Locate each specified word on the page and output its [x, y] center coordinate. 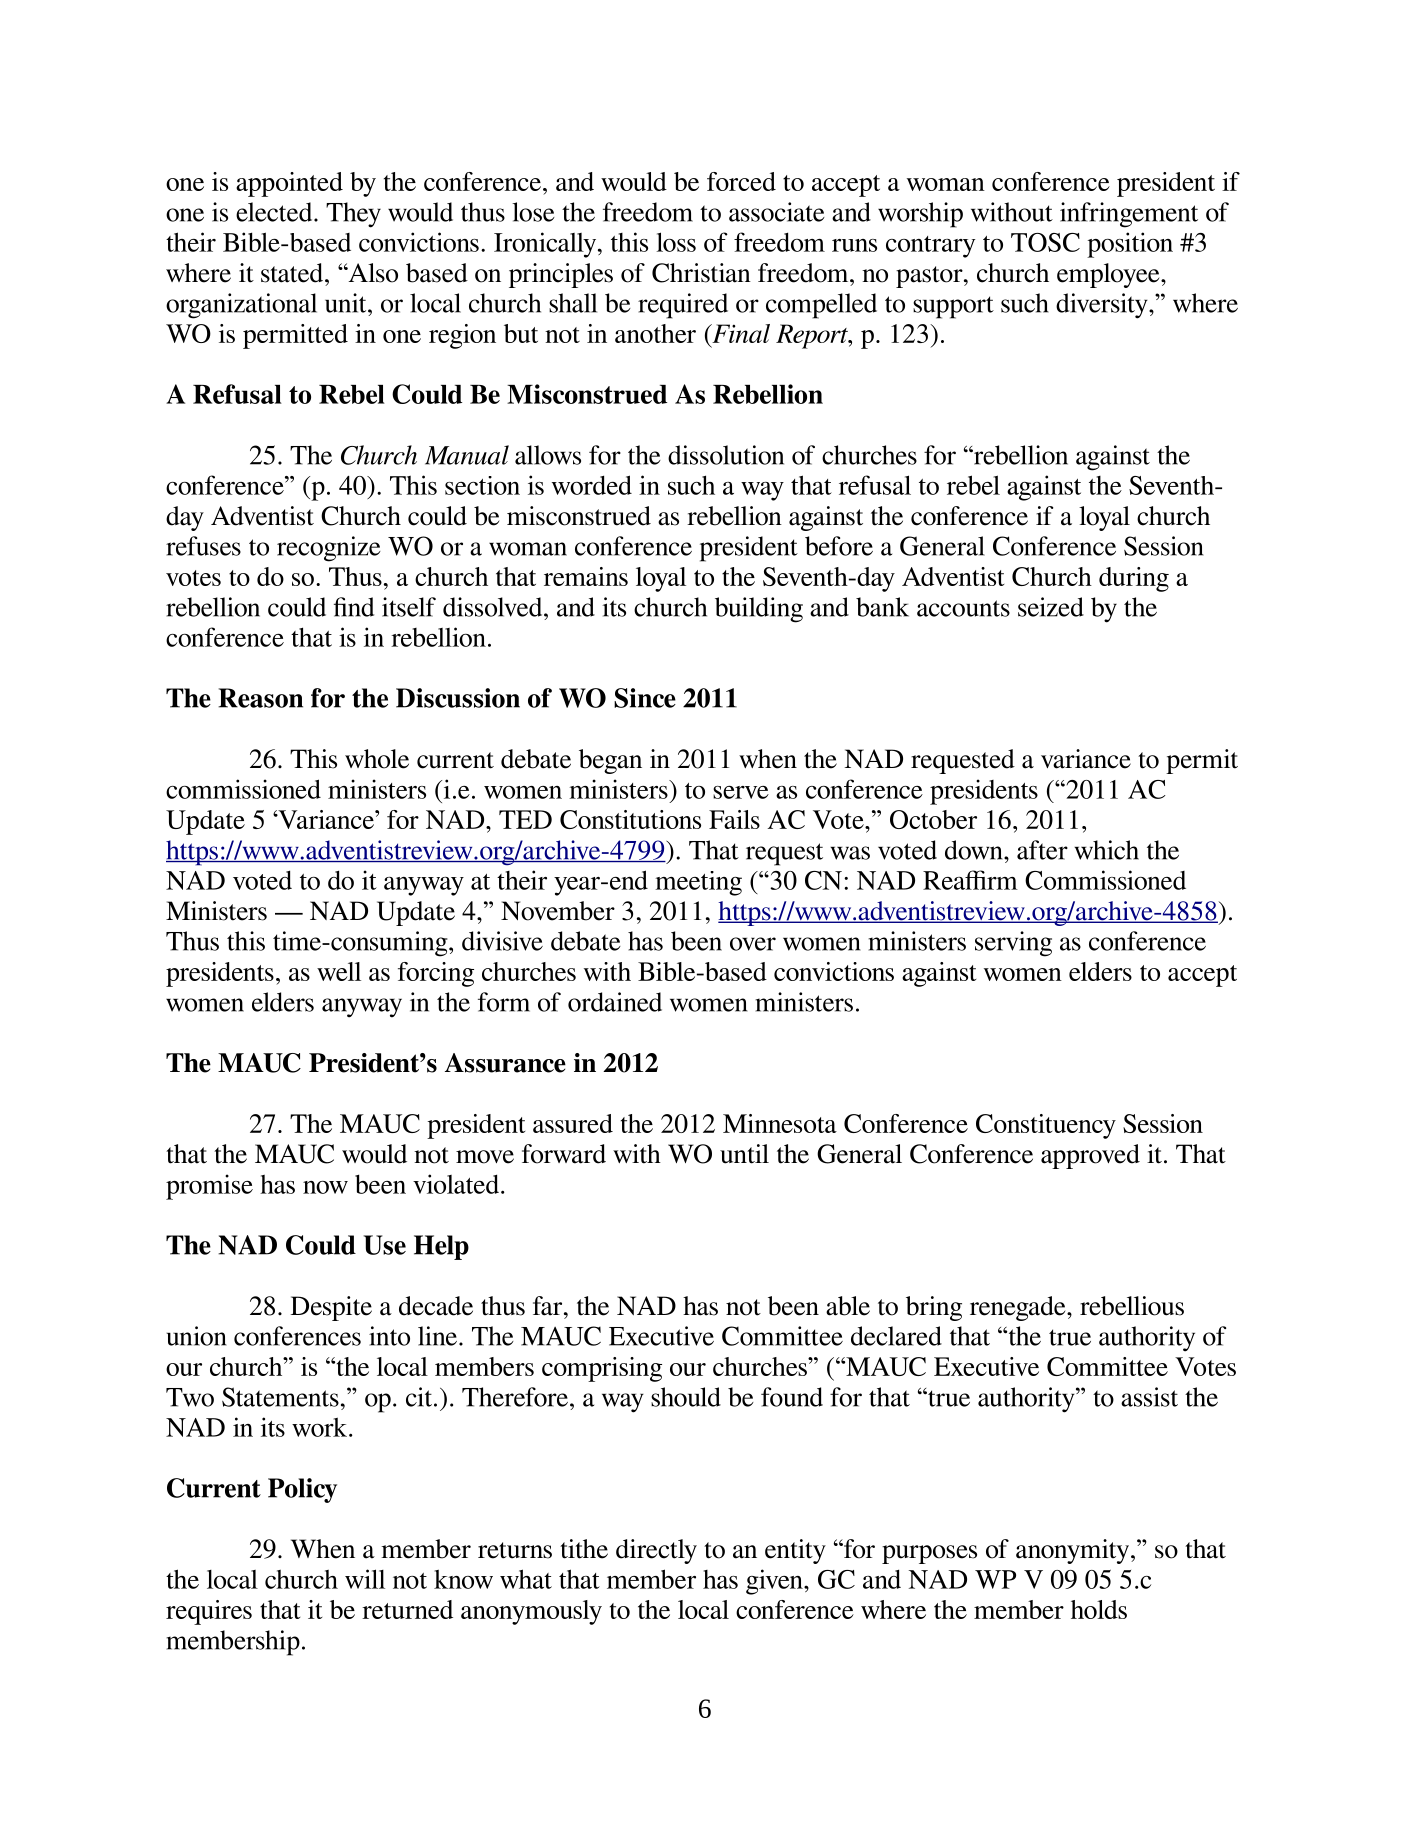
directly [656, 1551]
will [365, 1579]
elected [275, 212]
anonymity [1074, 1551]
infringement [1129, 215]
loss [676, 242]
